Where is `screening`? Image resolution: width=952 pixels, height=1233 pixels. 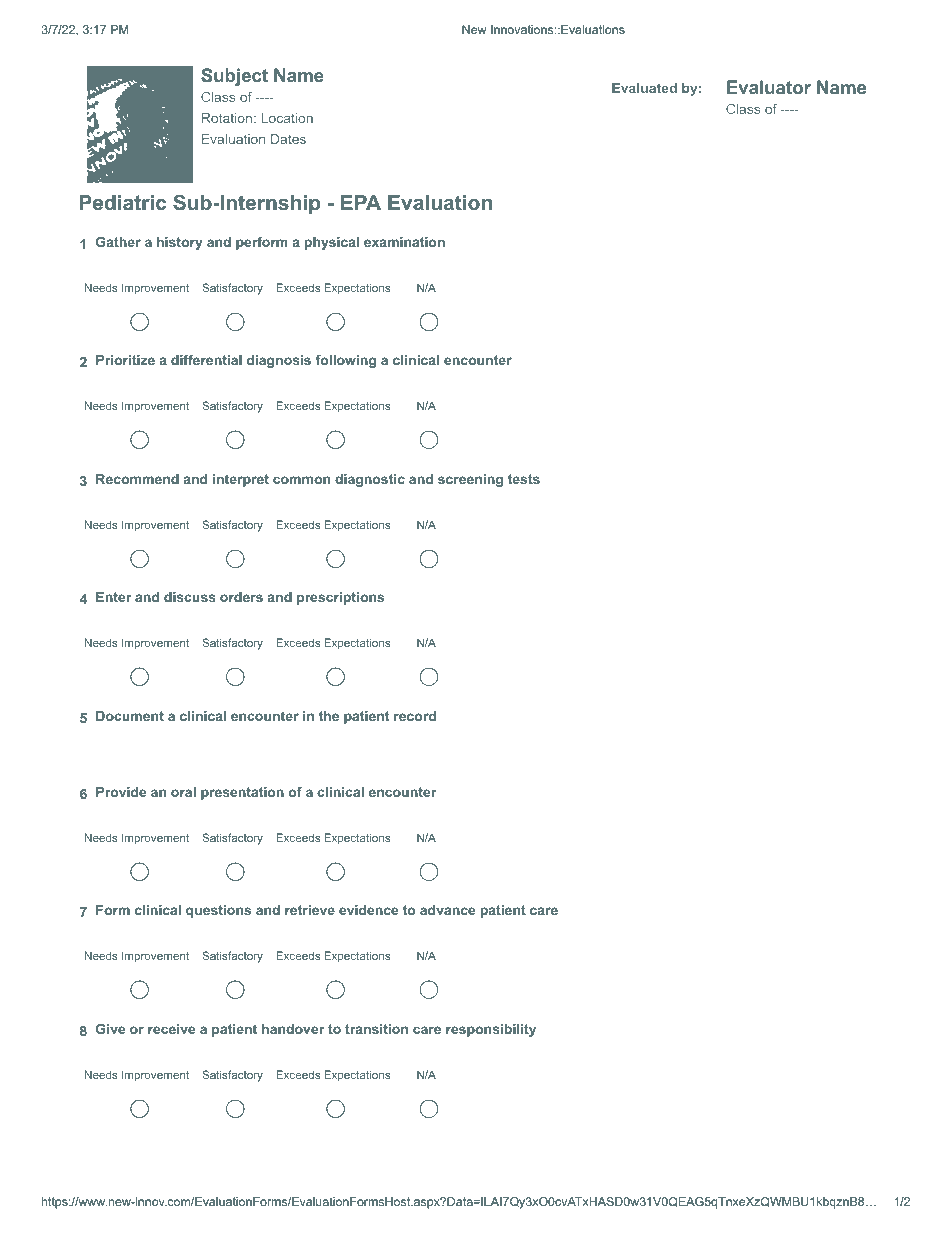
screening is located at coordinates (470, 480).
